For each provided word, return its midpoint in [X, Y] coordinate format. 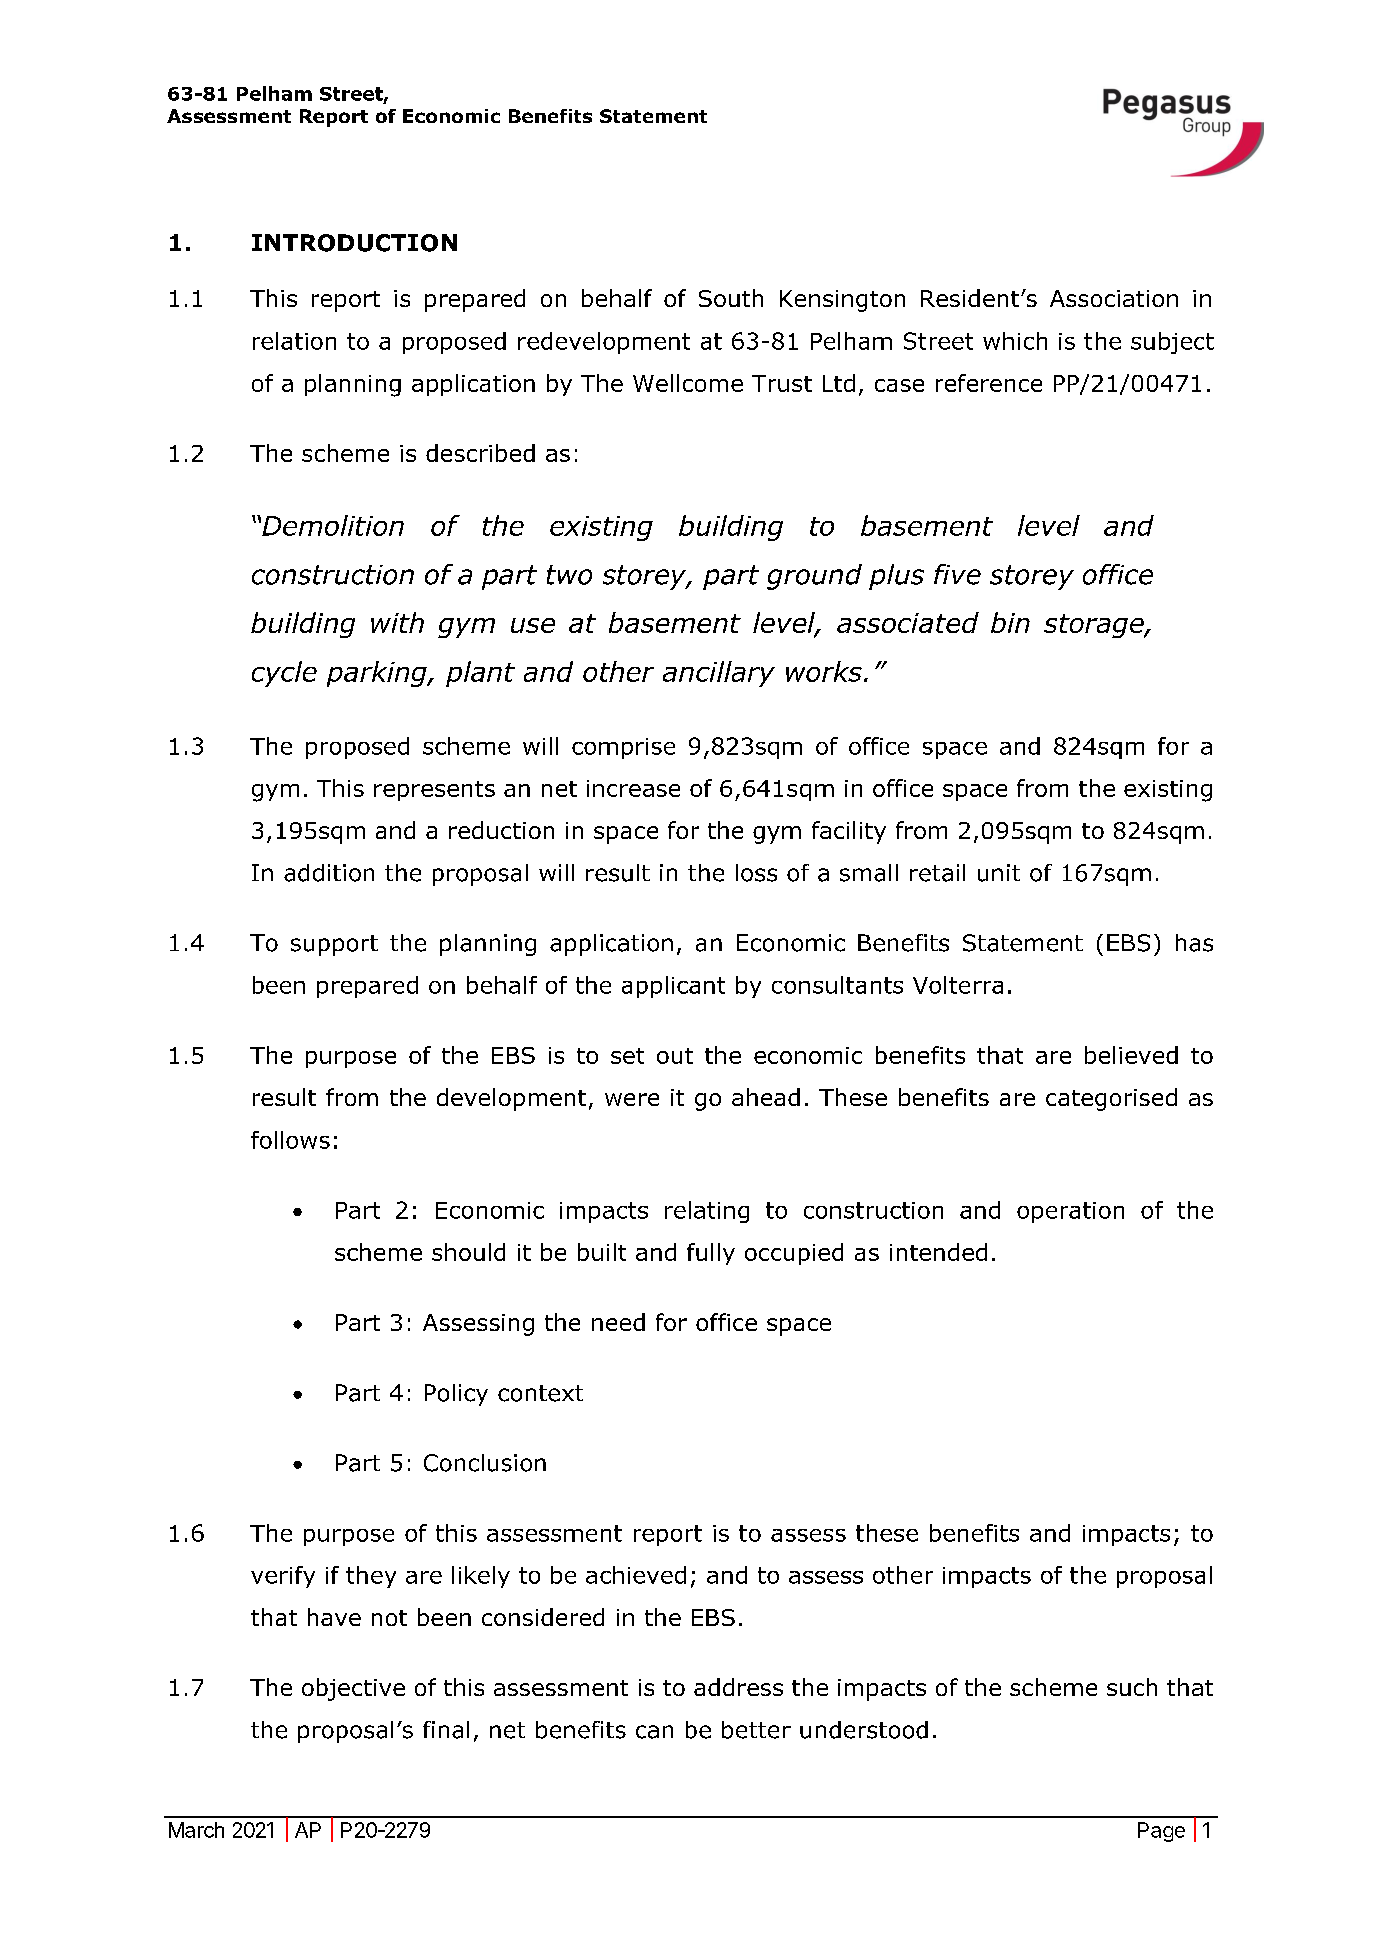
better [756, 1730]
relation [294, 341]
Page [1161, 1832]
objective [353, 1689]
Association [1114, 298]
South [731, 298]
